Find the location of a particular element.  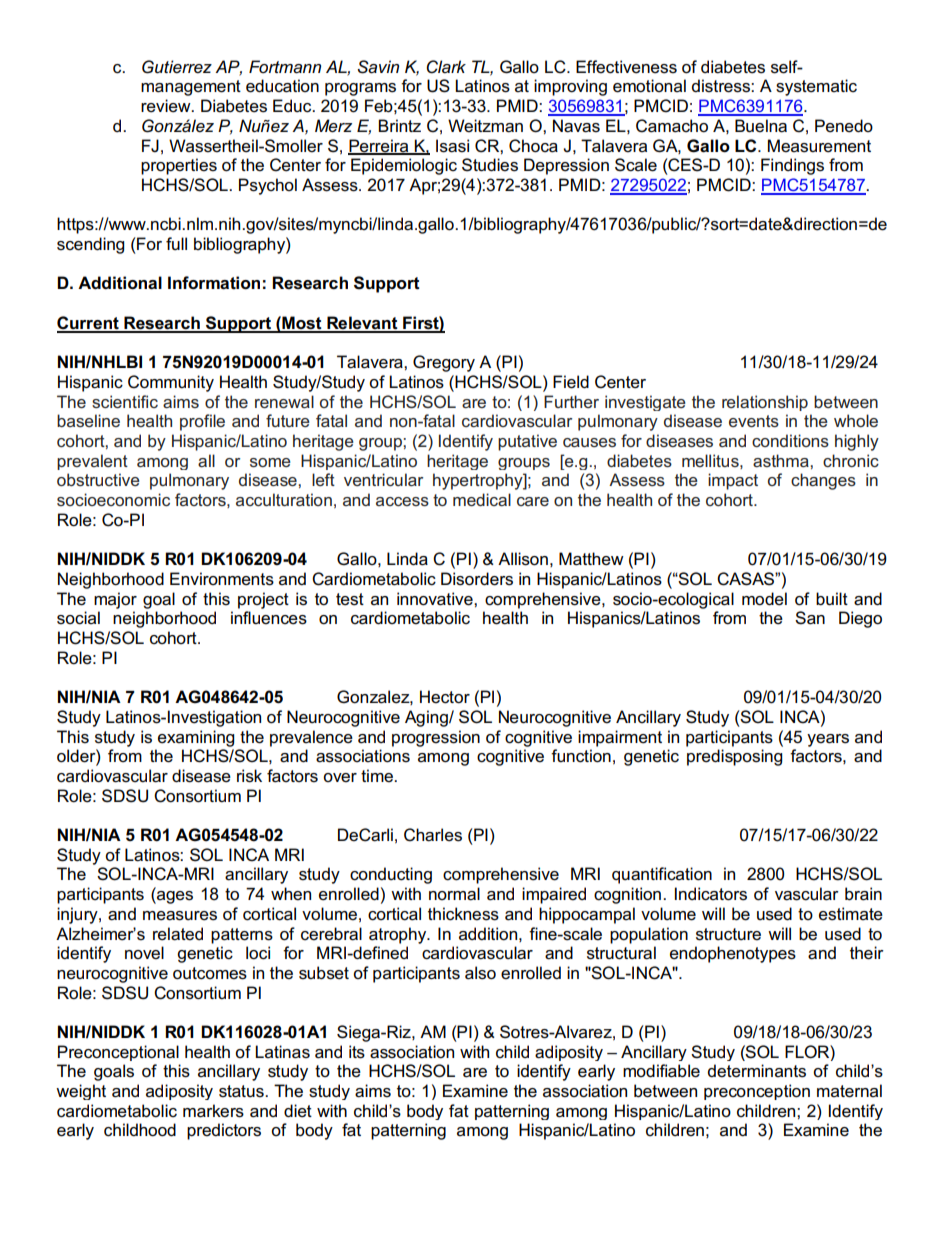

determinants is located at coordinates (757, 1071).
